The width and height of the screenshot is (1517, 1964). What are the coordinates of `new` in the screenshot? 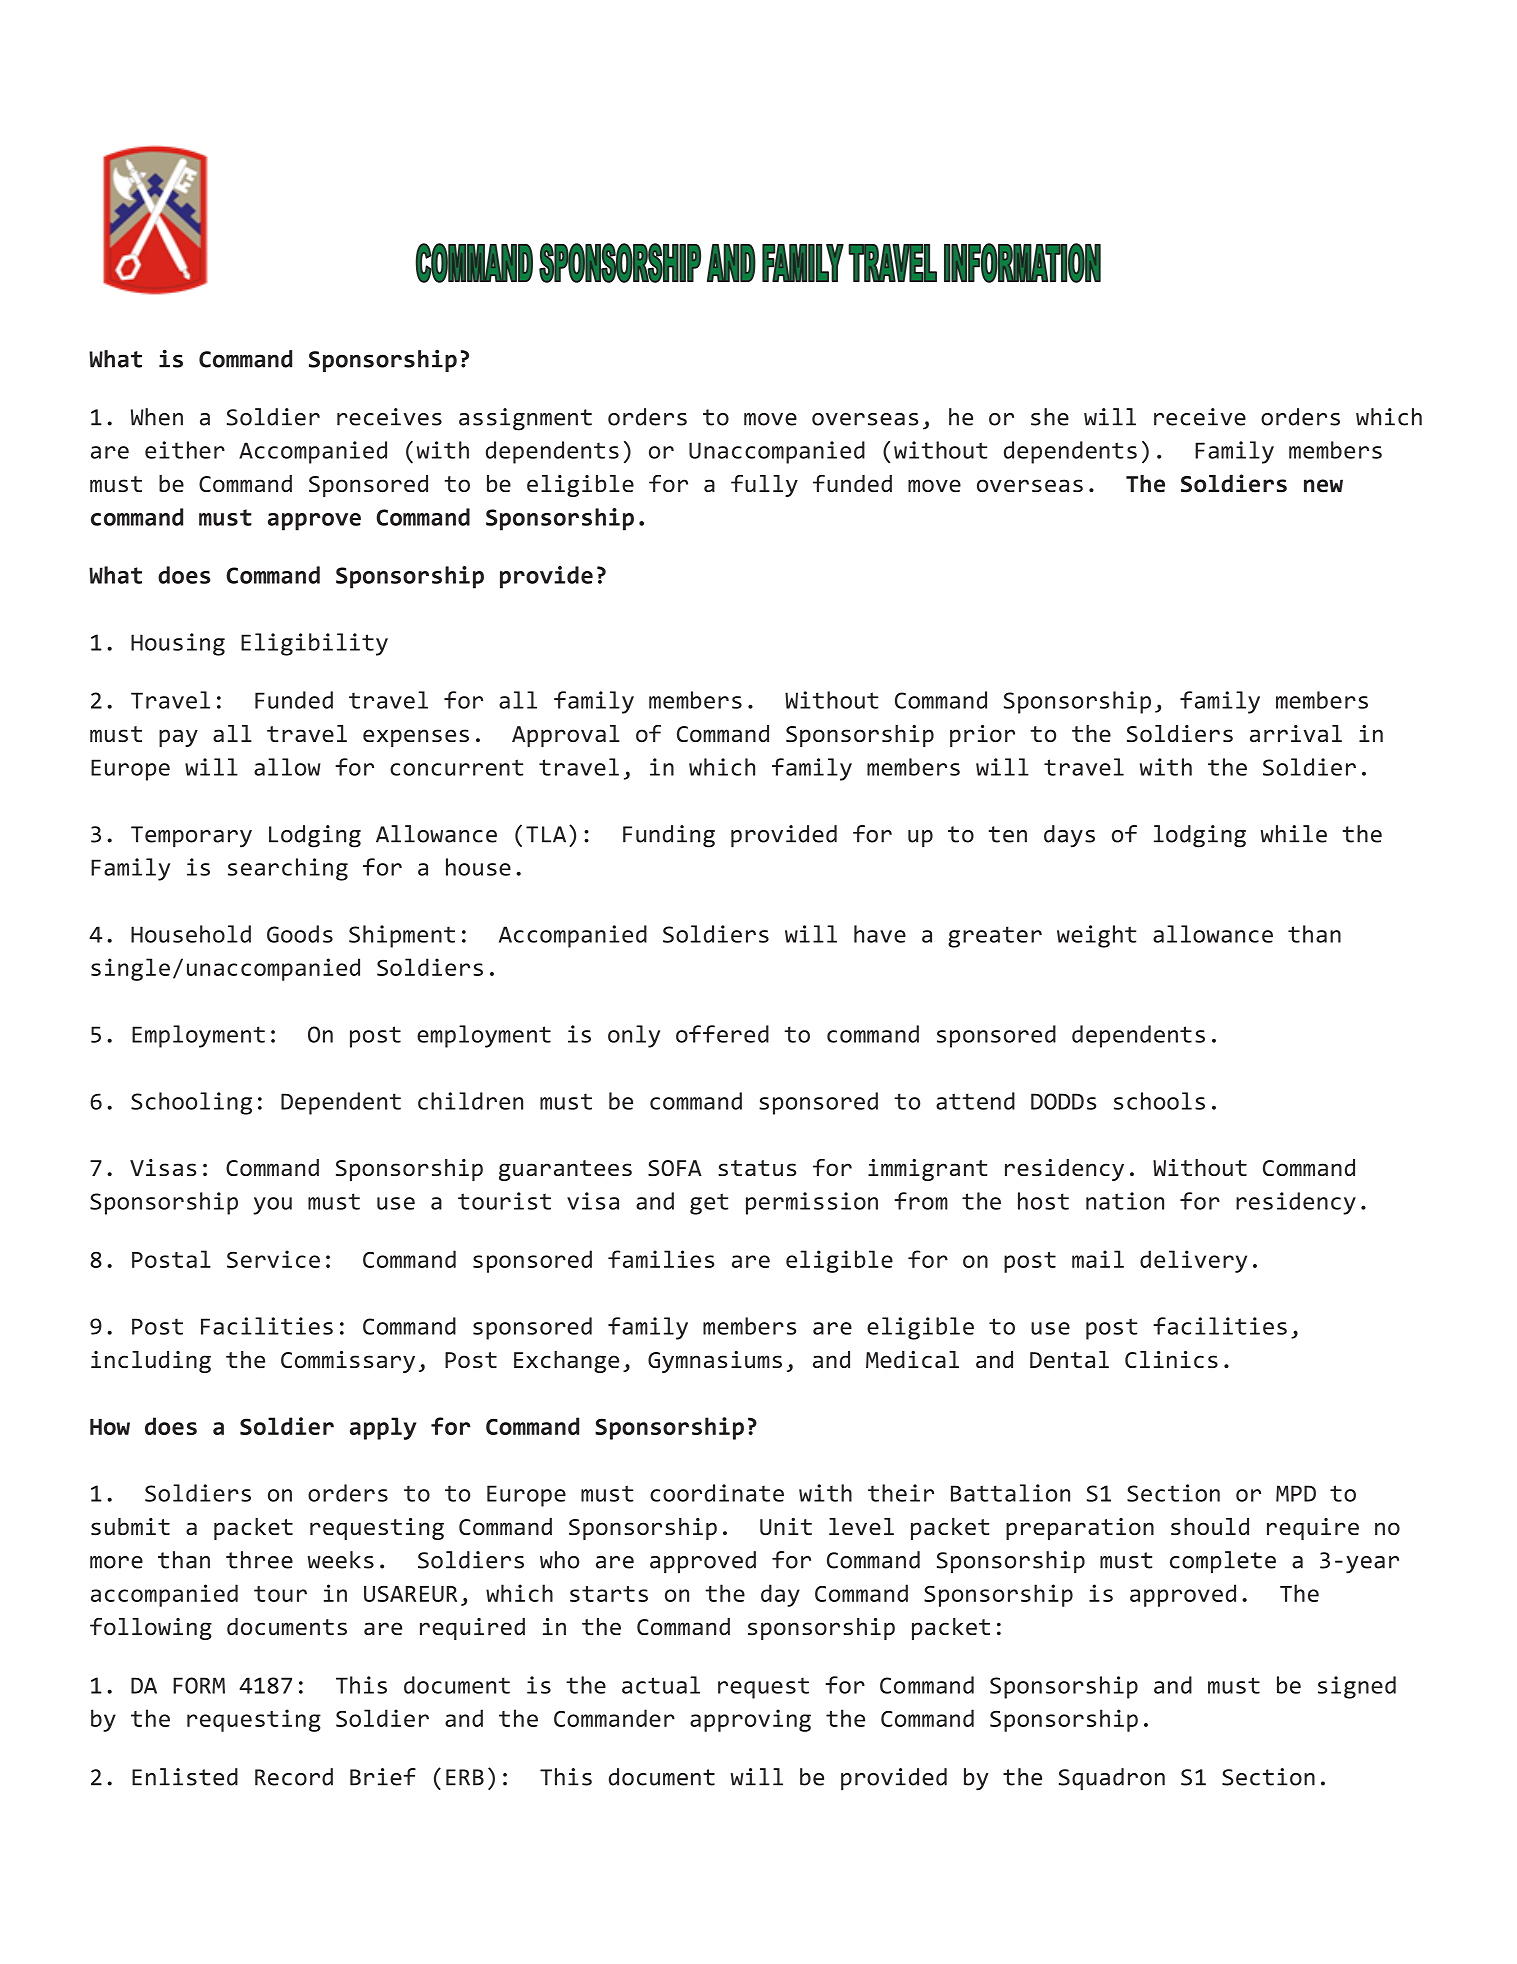 It's located at (1323, 486).
